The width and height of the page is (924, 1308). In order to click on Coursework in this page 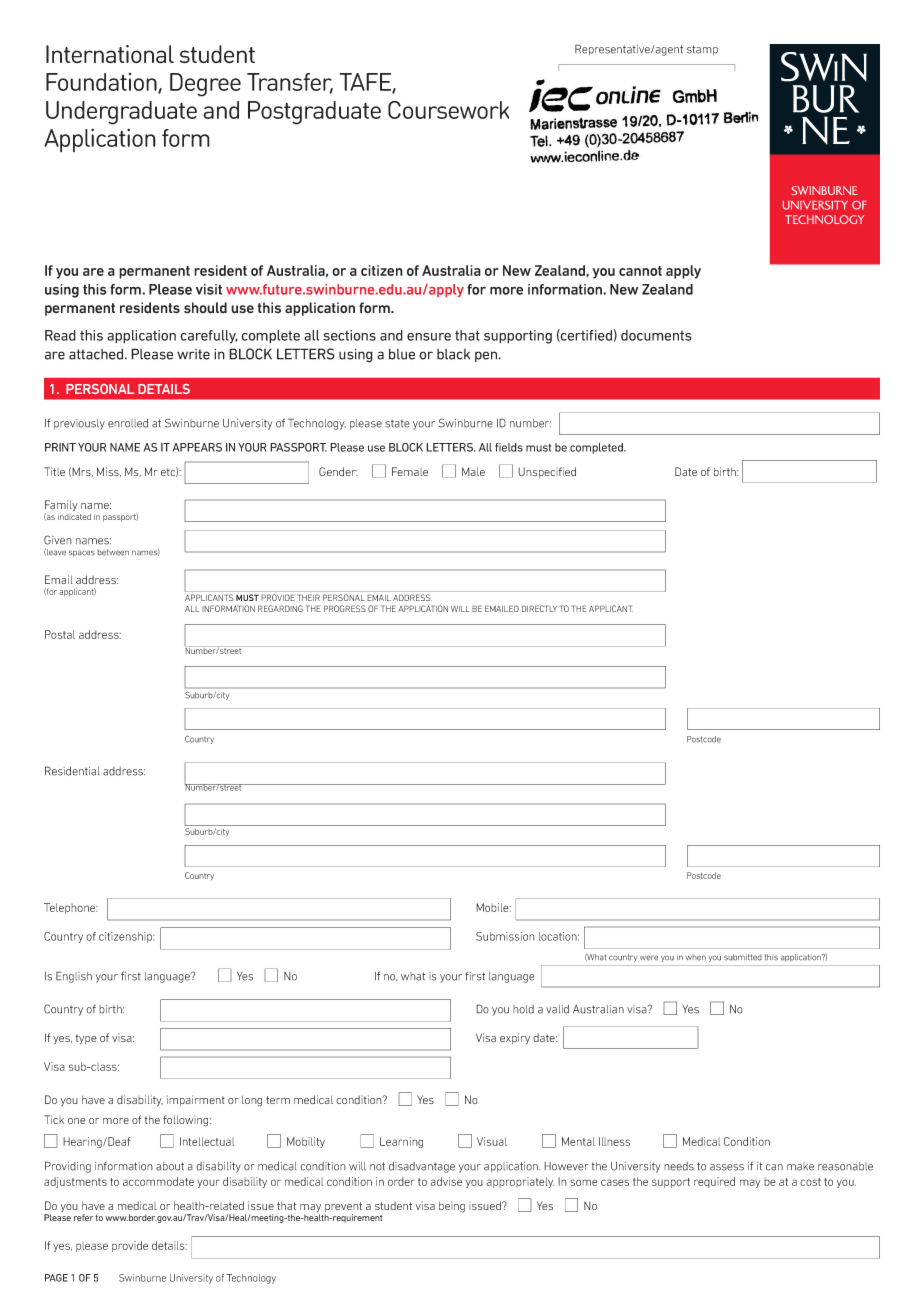, I will do `click(448, 110)`.
